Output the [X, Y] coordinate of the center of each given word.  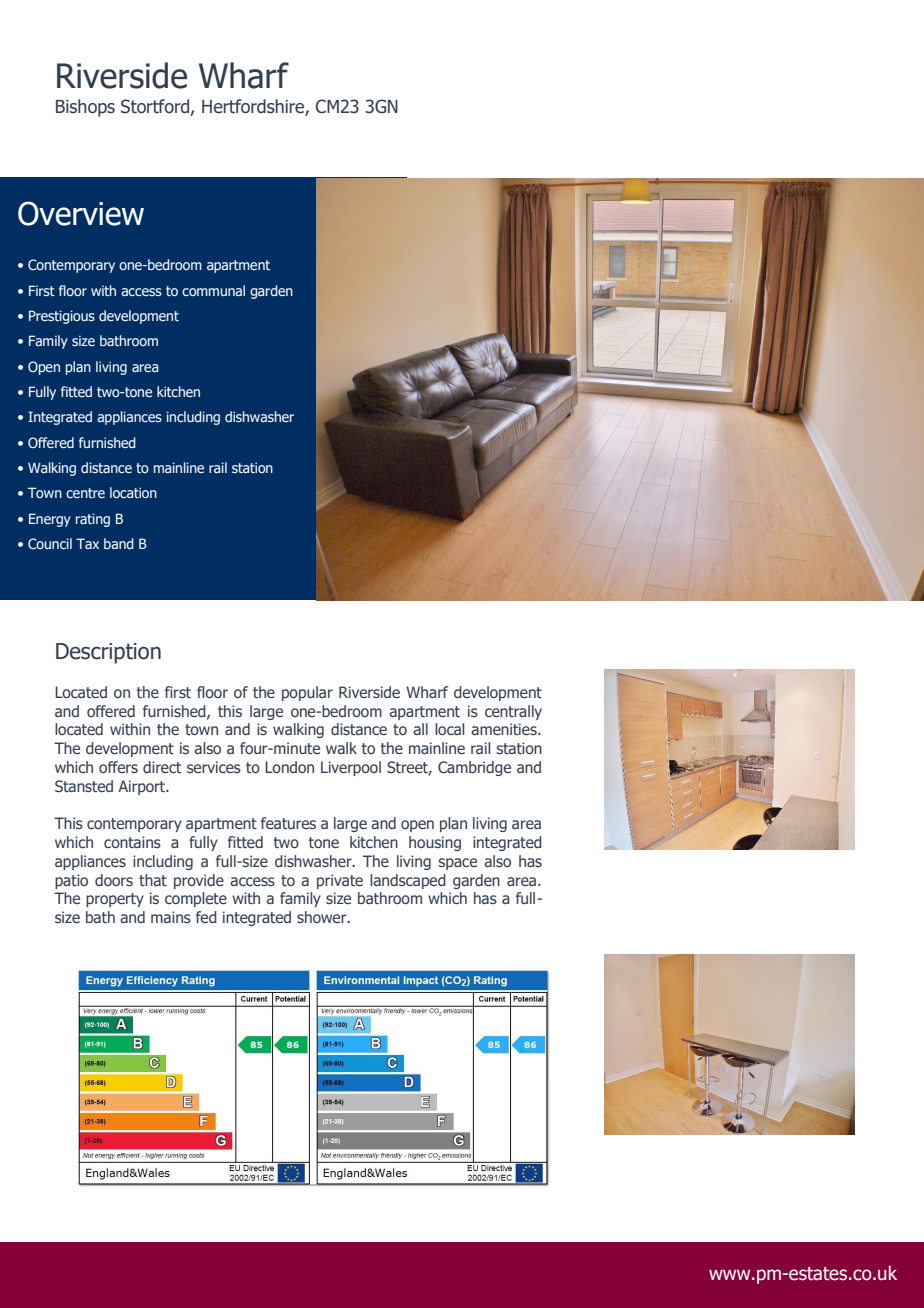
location [133, 492]
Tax [87, 543]
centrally [513, 712]
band [119, 543]
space [457, 864]
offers [118, 767]
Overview [81, 213]
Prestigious [62, 317]
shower [323, 917]
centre [85, 493]
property [115, 900]
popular [307, 693]
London [289, 767]
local [449, 729]
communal [213, 290]
